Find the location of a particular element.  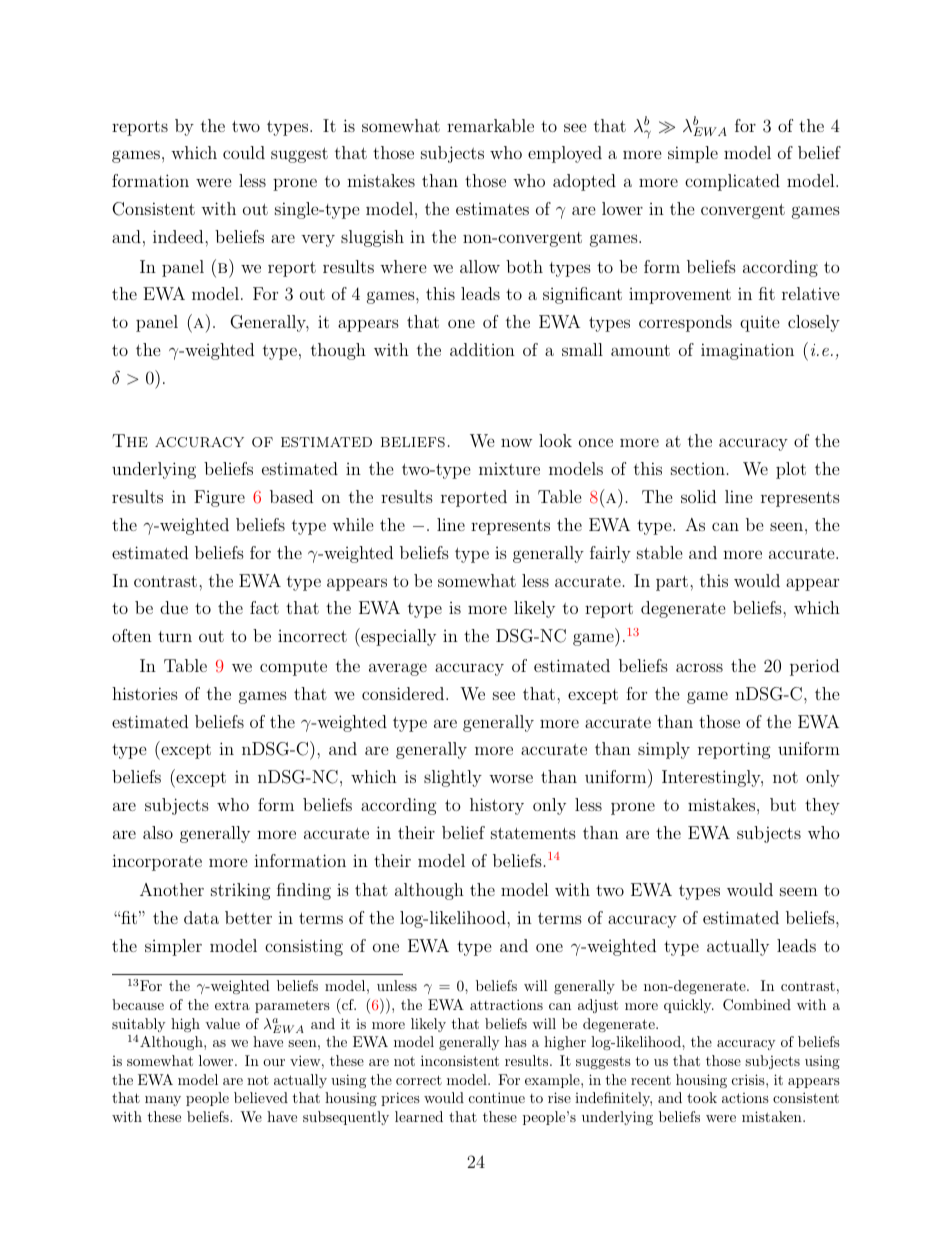

could is located at coordinates (244, 152).
